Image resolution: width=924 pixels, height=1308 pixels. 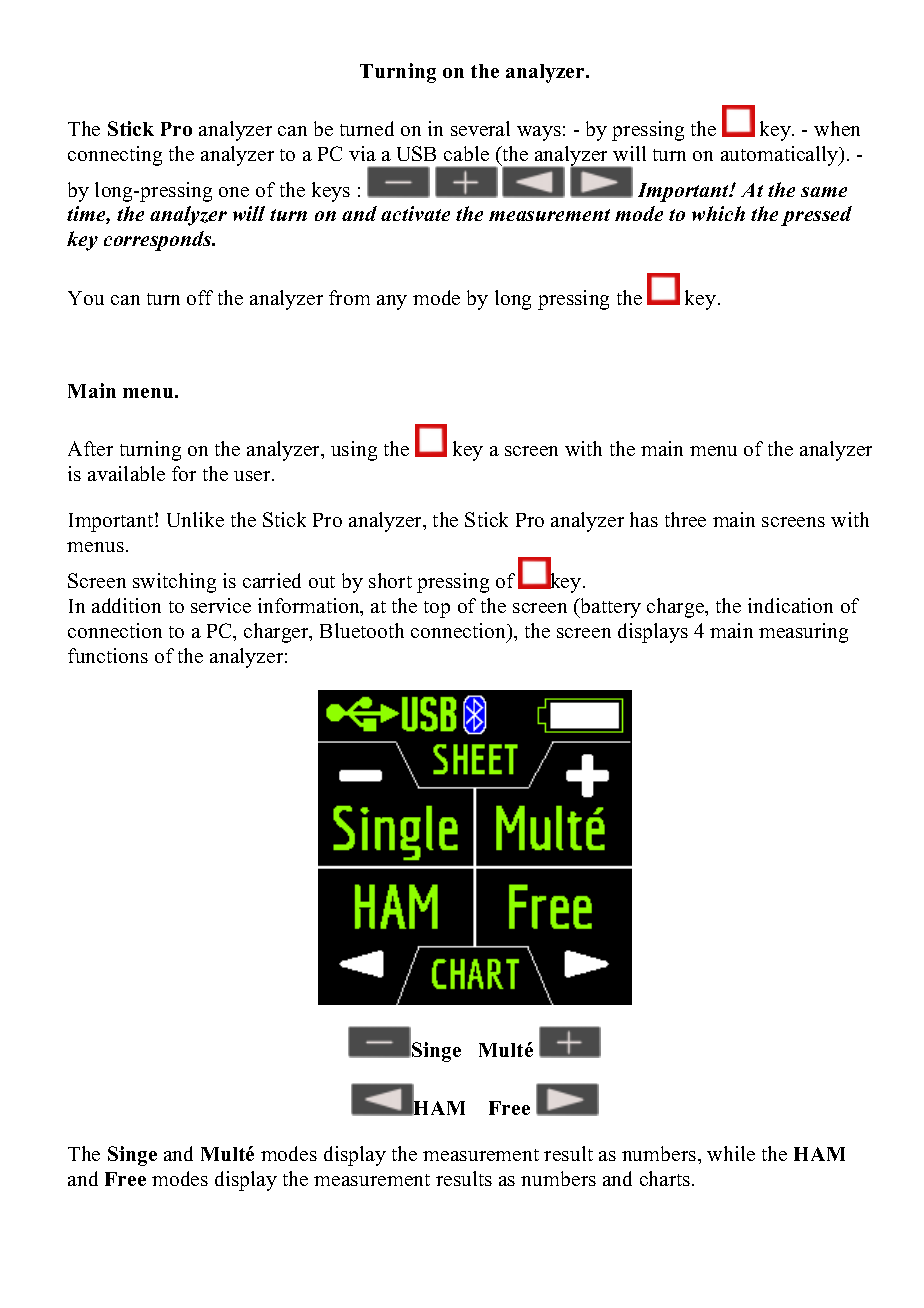 I want to click on three, so click(x=685, y=519).
